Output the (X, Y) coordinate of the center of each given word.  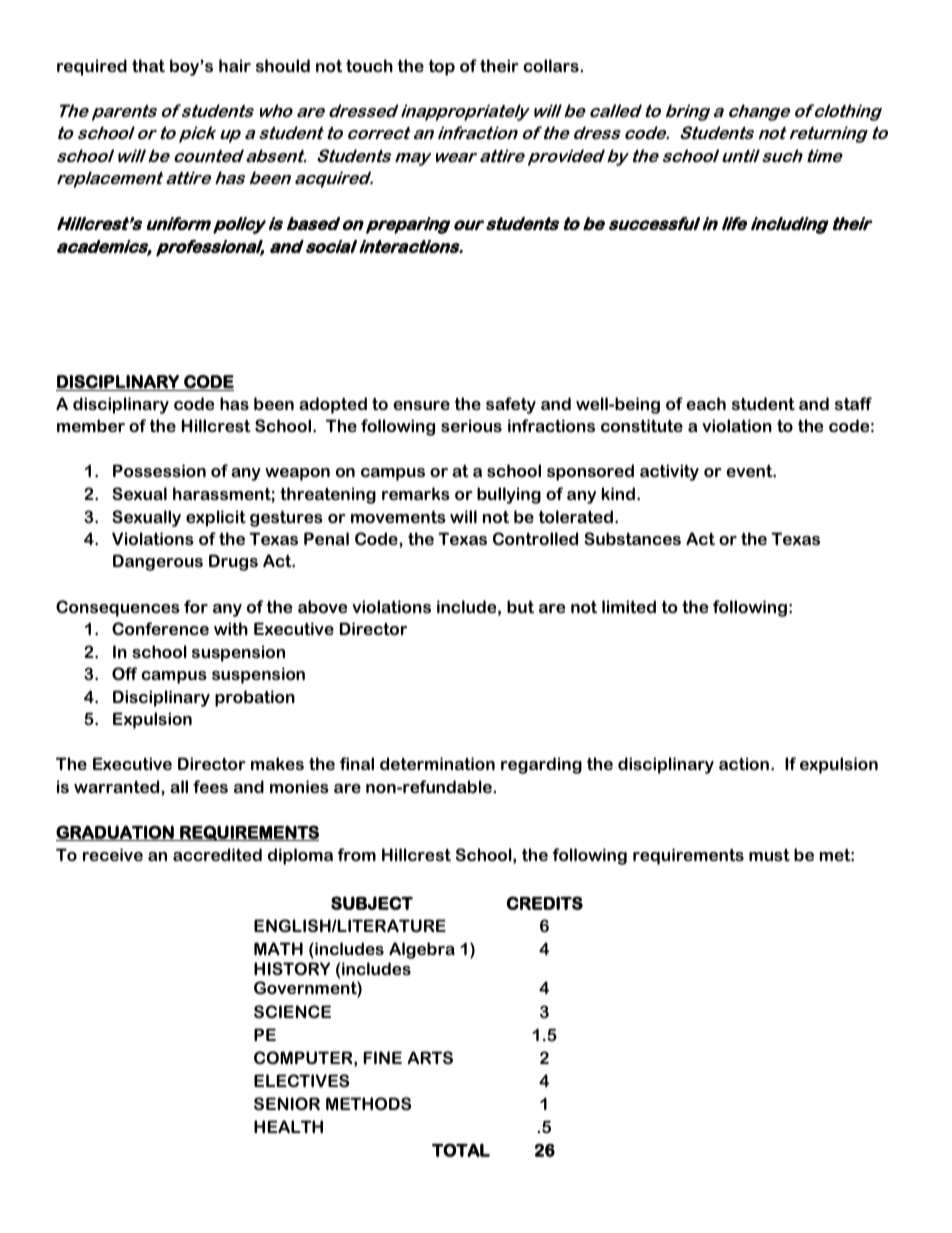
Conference (160, 628)
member (91, 425)
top (442, 68)
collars (552, 65)
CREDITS (545, 903)
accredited (217, 854)
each (706, 403)
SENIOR (287, 1103)
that (148, 65)
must (769, 855)
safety (511, 405)
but (520, 606)
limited (629, 606)
